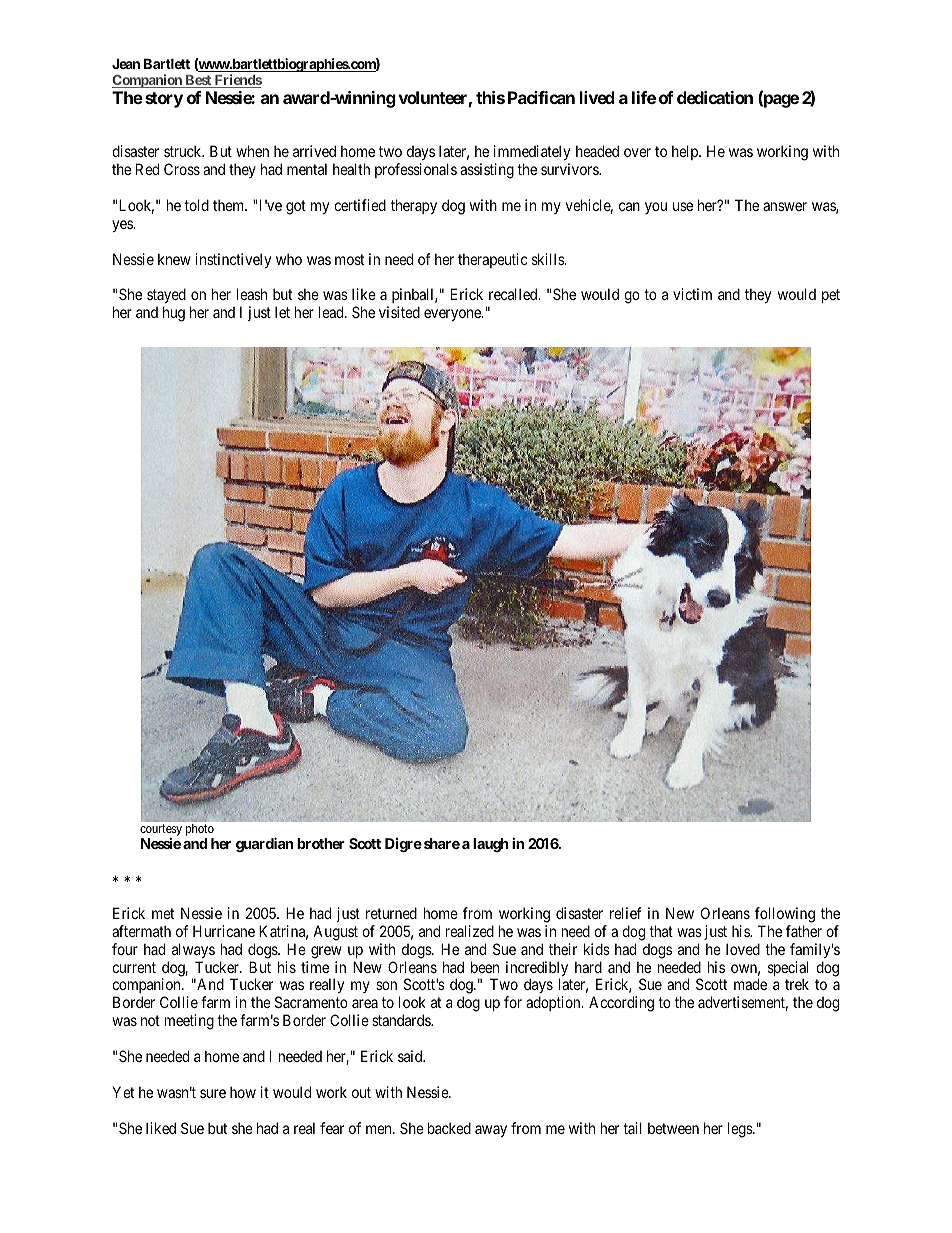  Describe the element at coordinates (198, 81) in the screenshot. I see `Best` at that location.
